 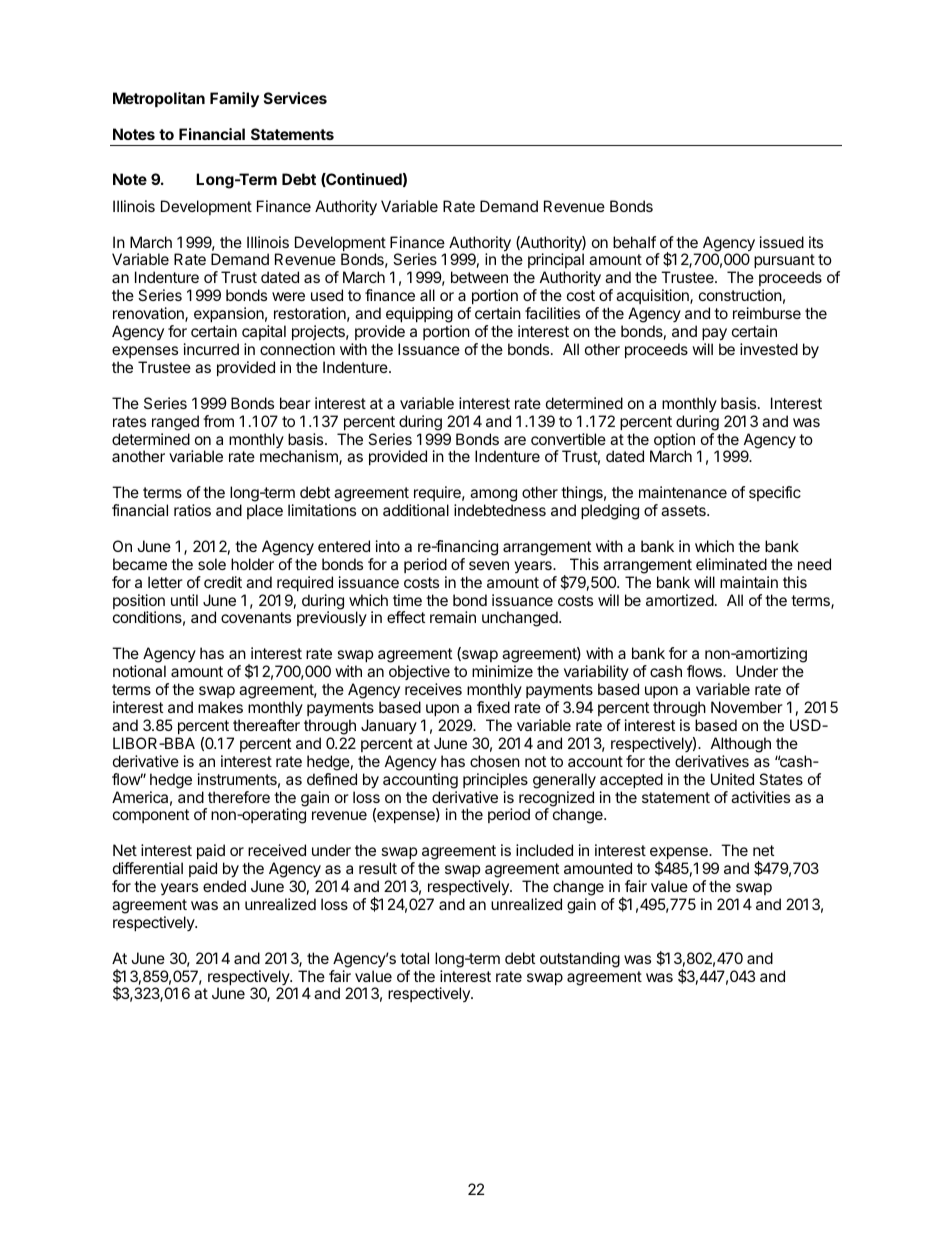 What do you see at coordinates (220, 707) in the image?
I see `makes` at bounding box center [220, 707].
